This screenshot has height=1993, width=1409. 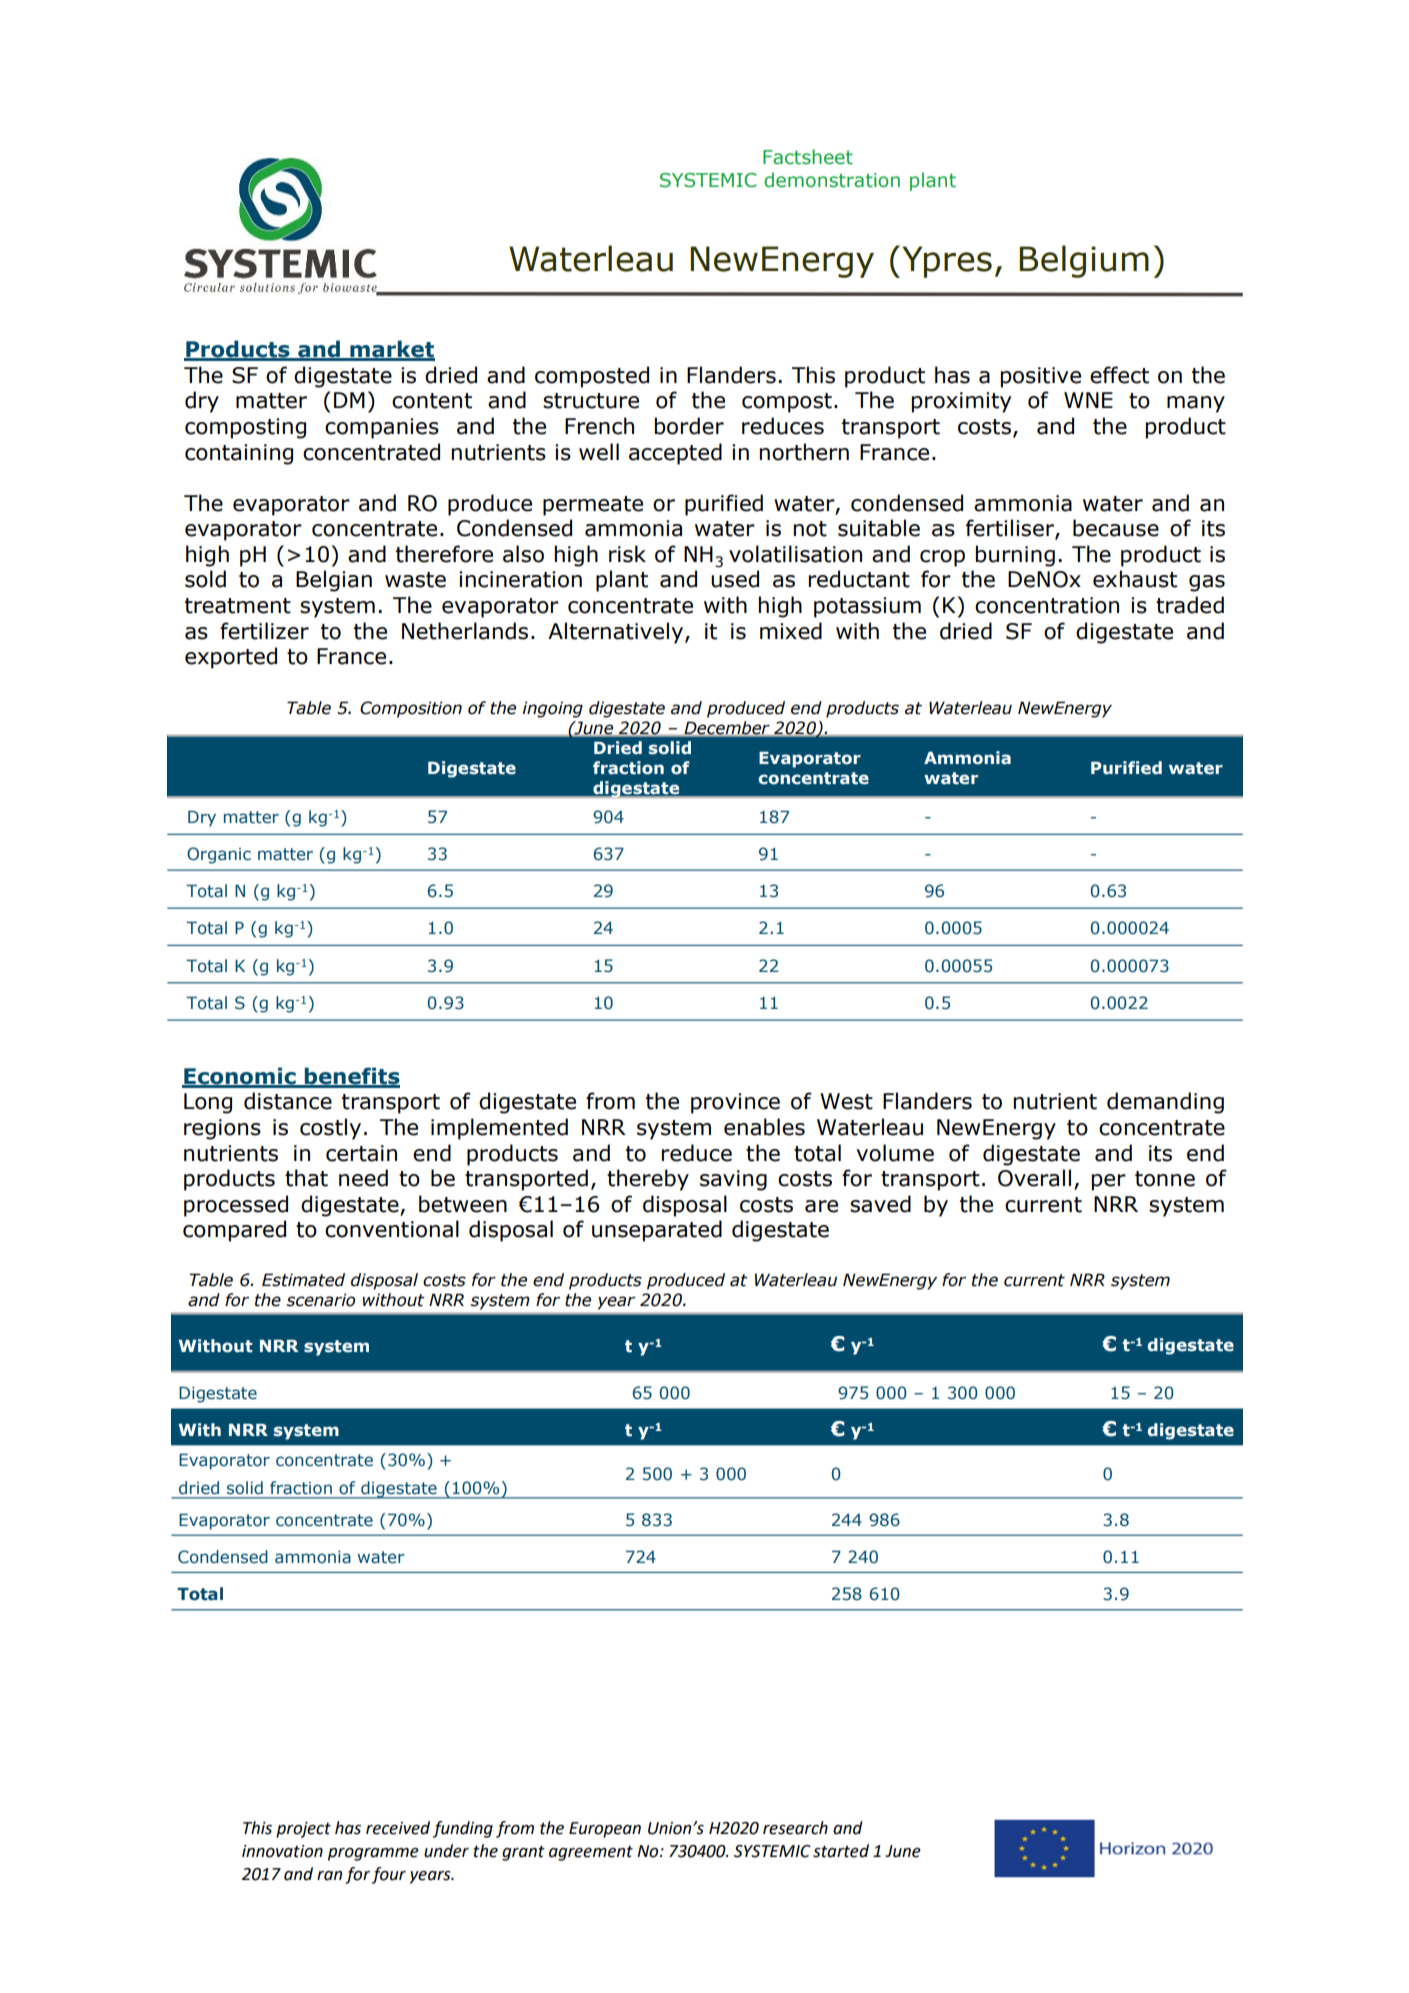 What do you see at coordinates (303, 1830) in the screenshot?
I see `project` at bounding box center [303, 1830].
